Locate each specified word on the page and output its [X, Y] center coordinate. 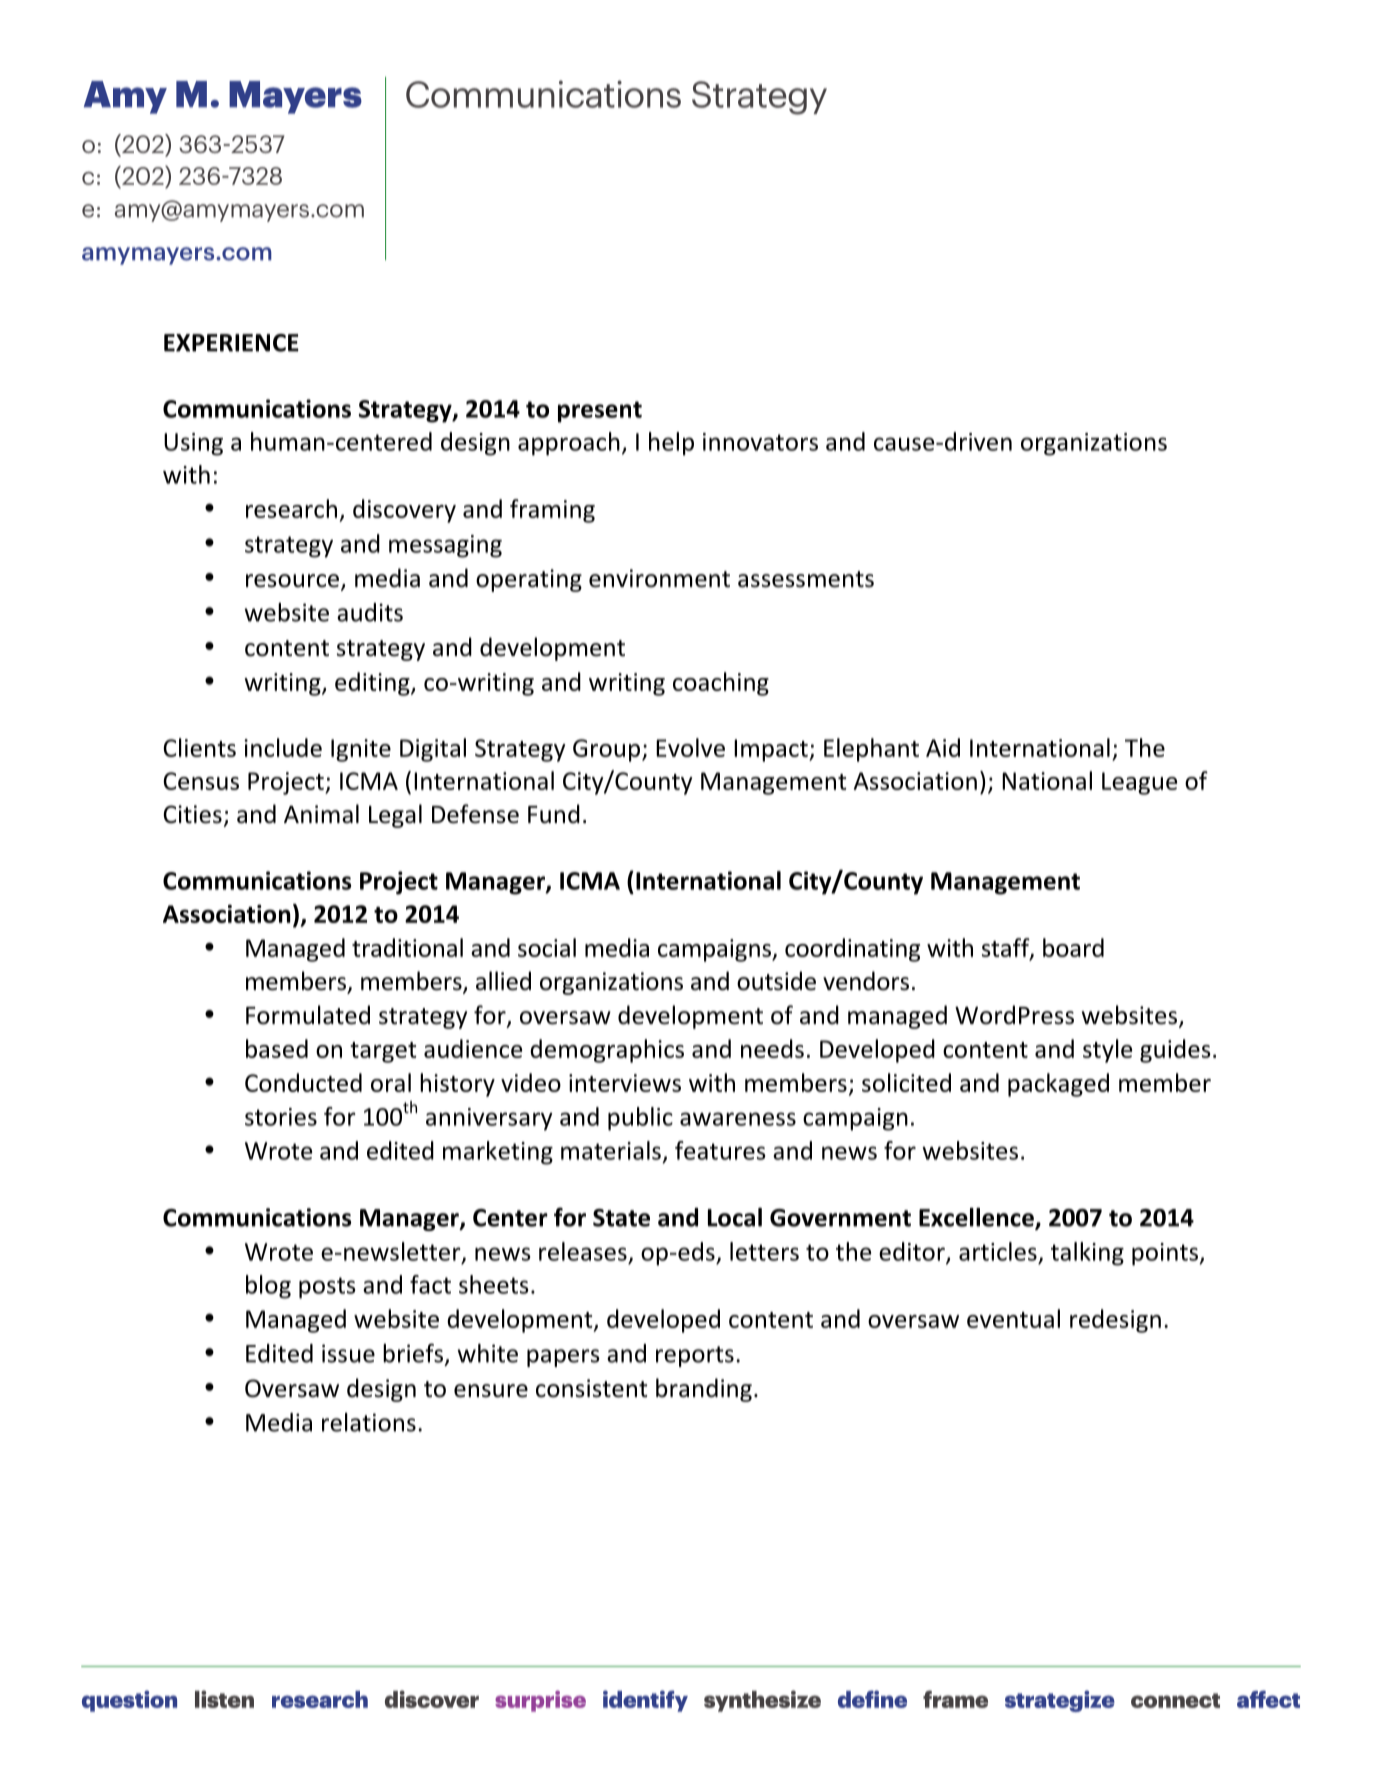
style [1107, 1051]
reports [695, 1356]
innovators [760, 442]
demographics [607, 1051]
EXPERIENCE [231, 343]
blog [268, 1287]
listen [224, 1699]
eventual [1013, 1318]
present [600, 412]
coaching [721, 684]
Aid [943, 747]
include [283, 747]
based [277, 1048]
